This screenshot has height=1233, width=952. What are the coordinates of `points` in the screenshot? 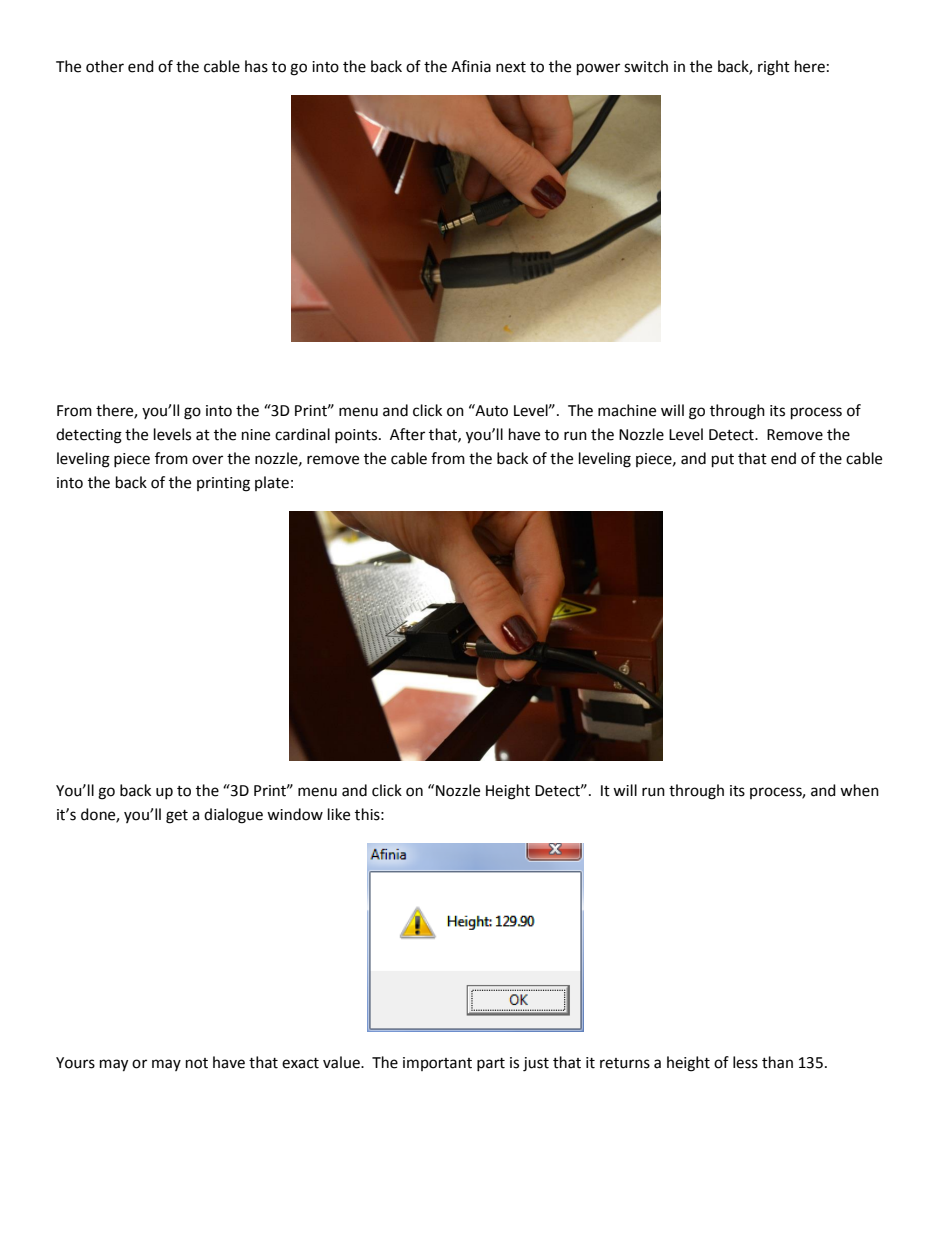 It's located at (357, 436).
